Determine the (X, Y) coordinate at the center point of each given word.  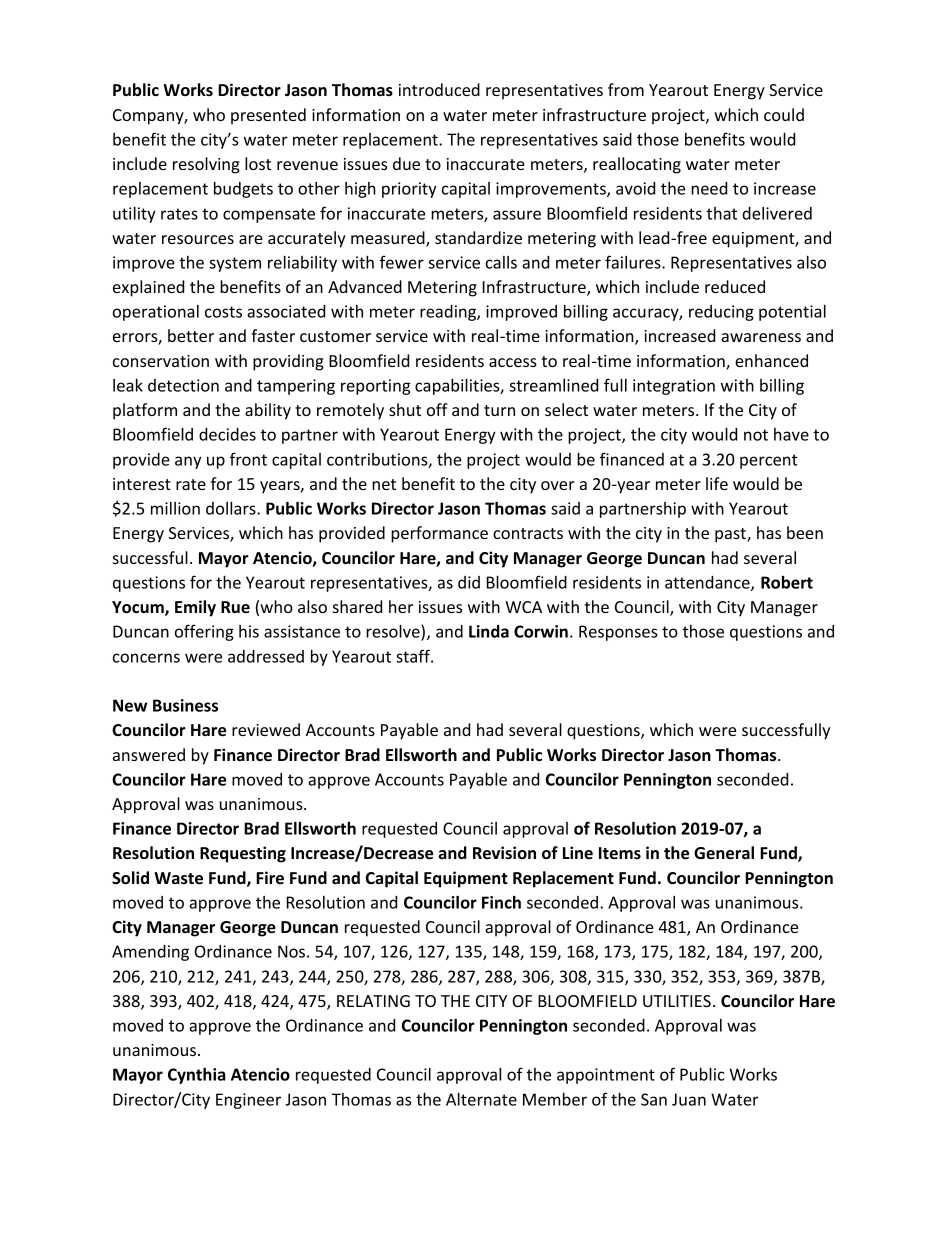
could (784, 114)
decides (227, 434)
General (724, 853)
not (756, 435)
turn (499, 410)
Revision (504, 853)
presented (268, 116)
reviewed (266, 729)
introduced (439, 89)
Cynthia (197, 1076)
